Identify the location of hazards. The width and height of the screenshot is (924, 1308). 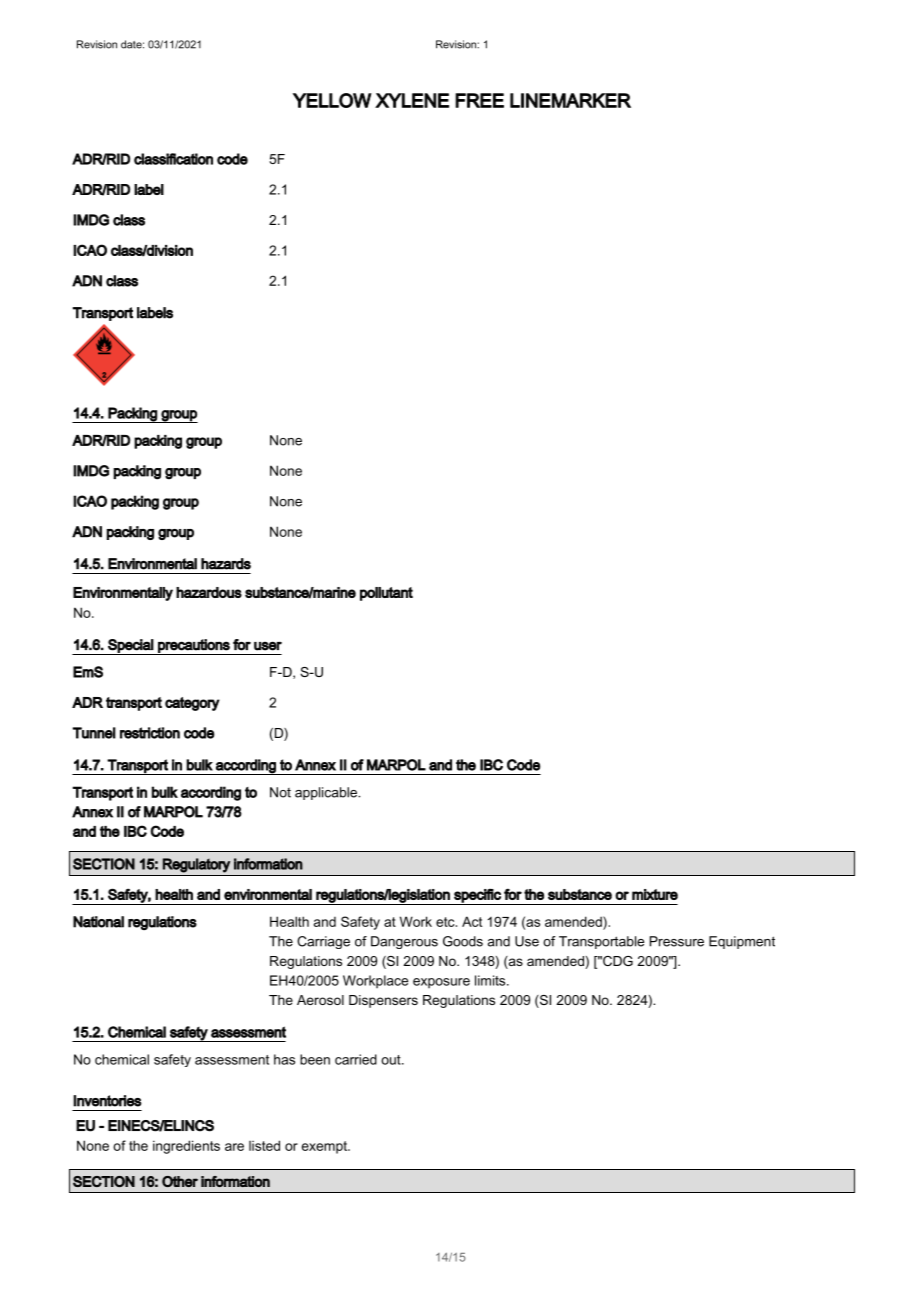
(226, 564).
